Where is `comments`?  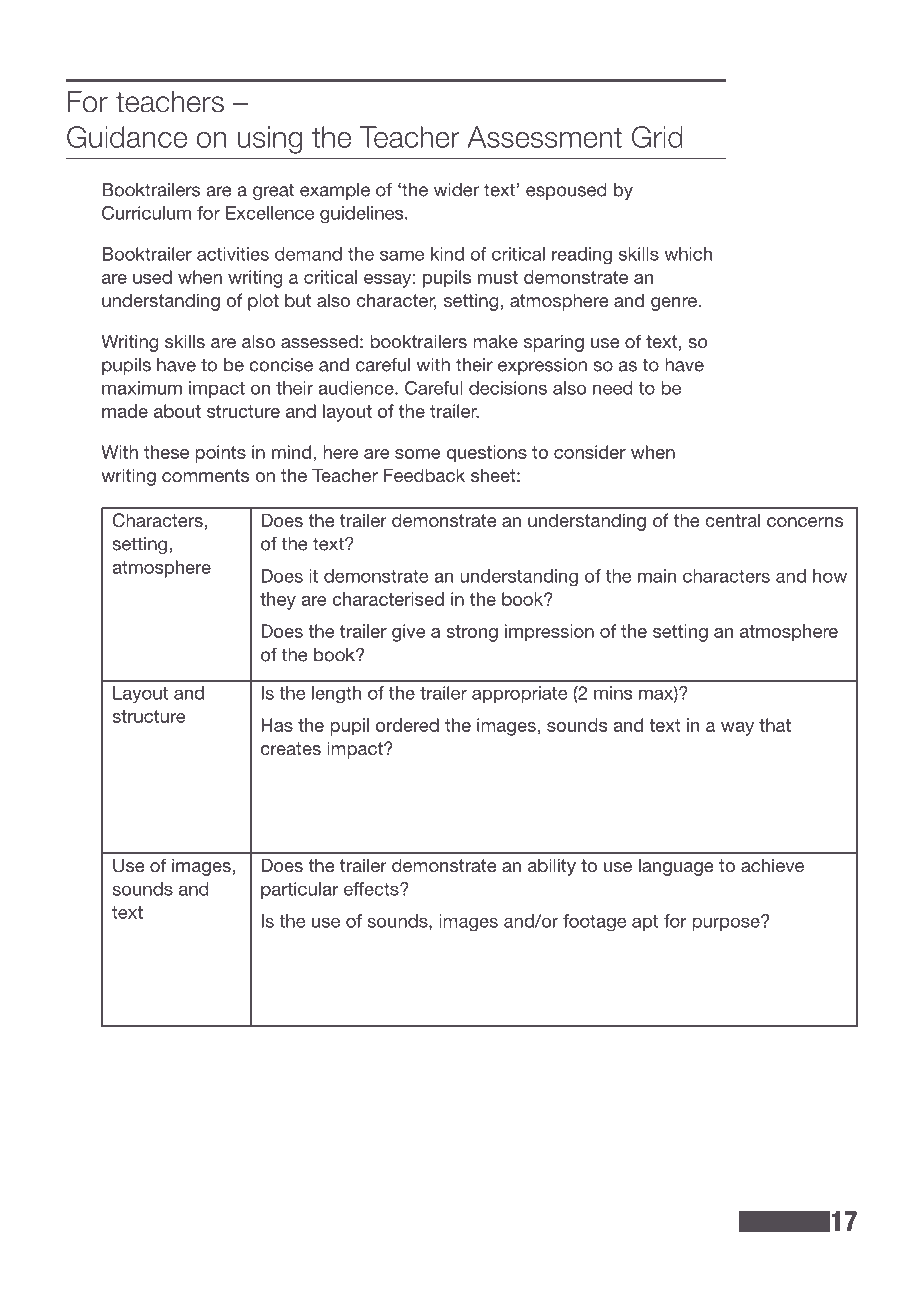 comments is located at coordinates (205, 475).
